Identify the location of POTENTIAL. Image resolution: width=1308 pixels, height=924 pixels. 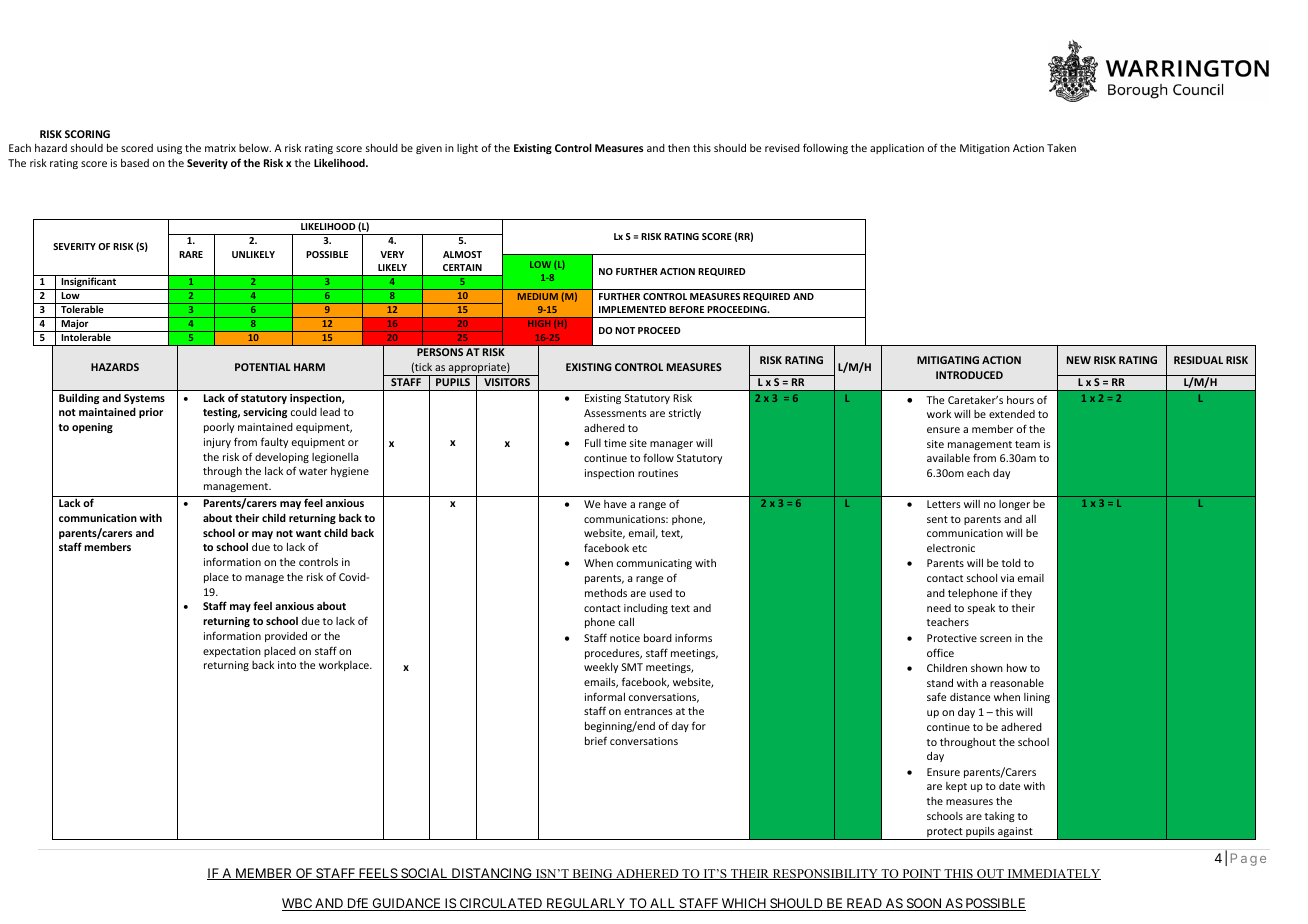
(263, 367).
